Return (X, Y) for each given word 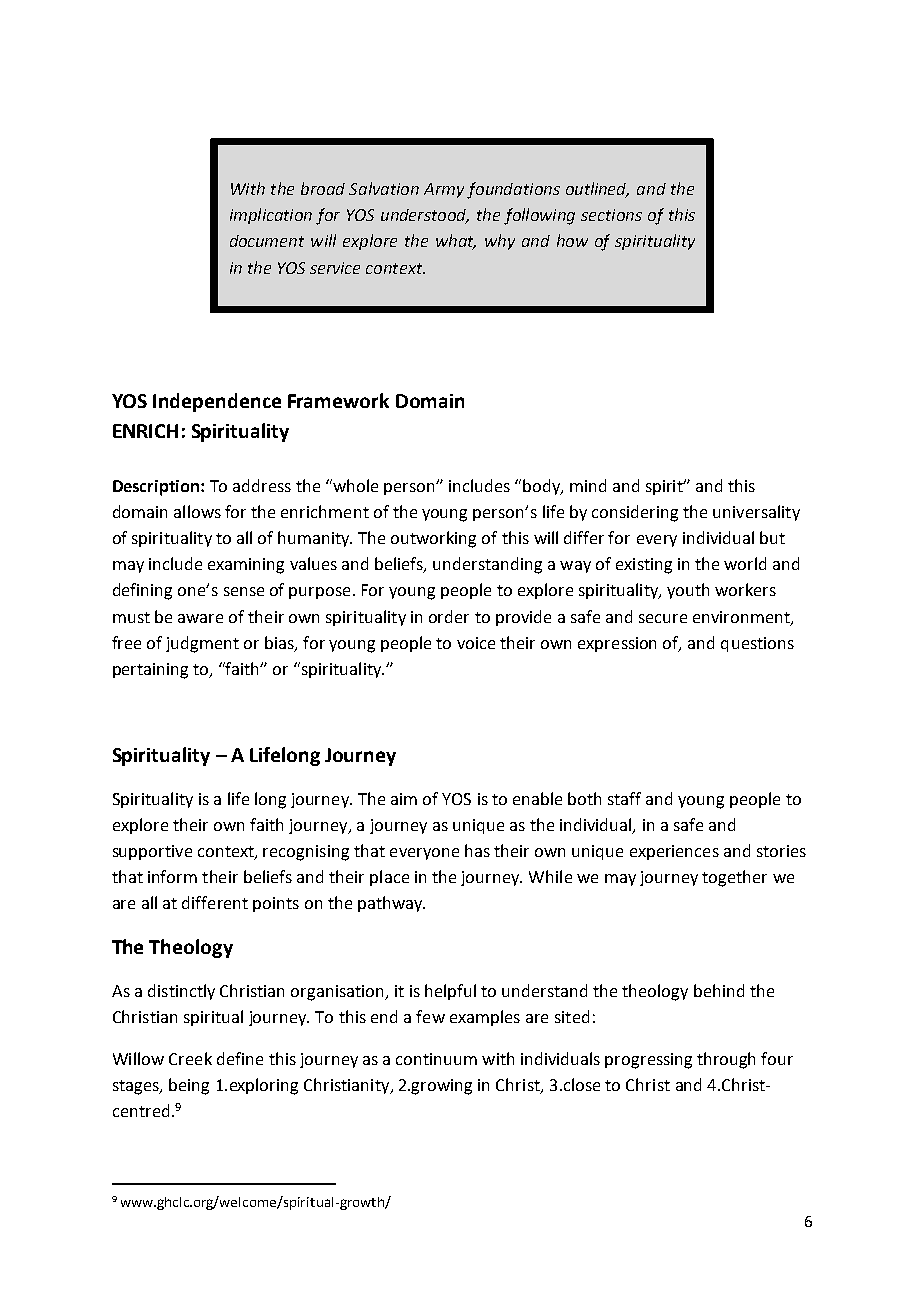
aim (404, 799)
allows (197, 511)
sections (611, 215)
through (726, 1060)
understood (425, 216)
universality (756, 513)
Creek (190, 1058)
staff (624, 798)
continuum (436, 1059)
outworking (433, 539)
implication (271, 216)
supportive (152, 852)
